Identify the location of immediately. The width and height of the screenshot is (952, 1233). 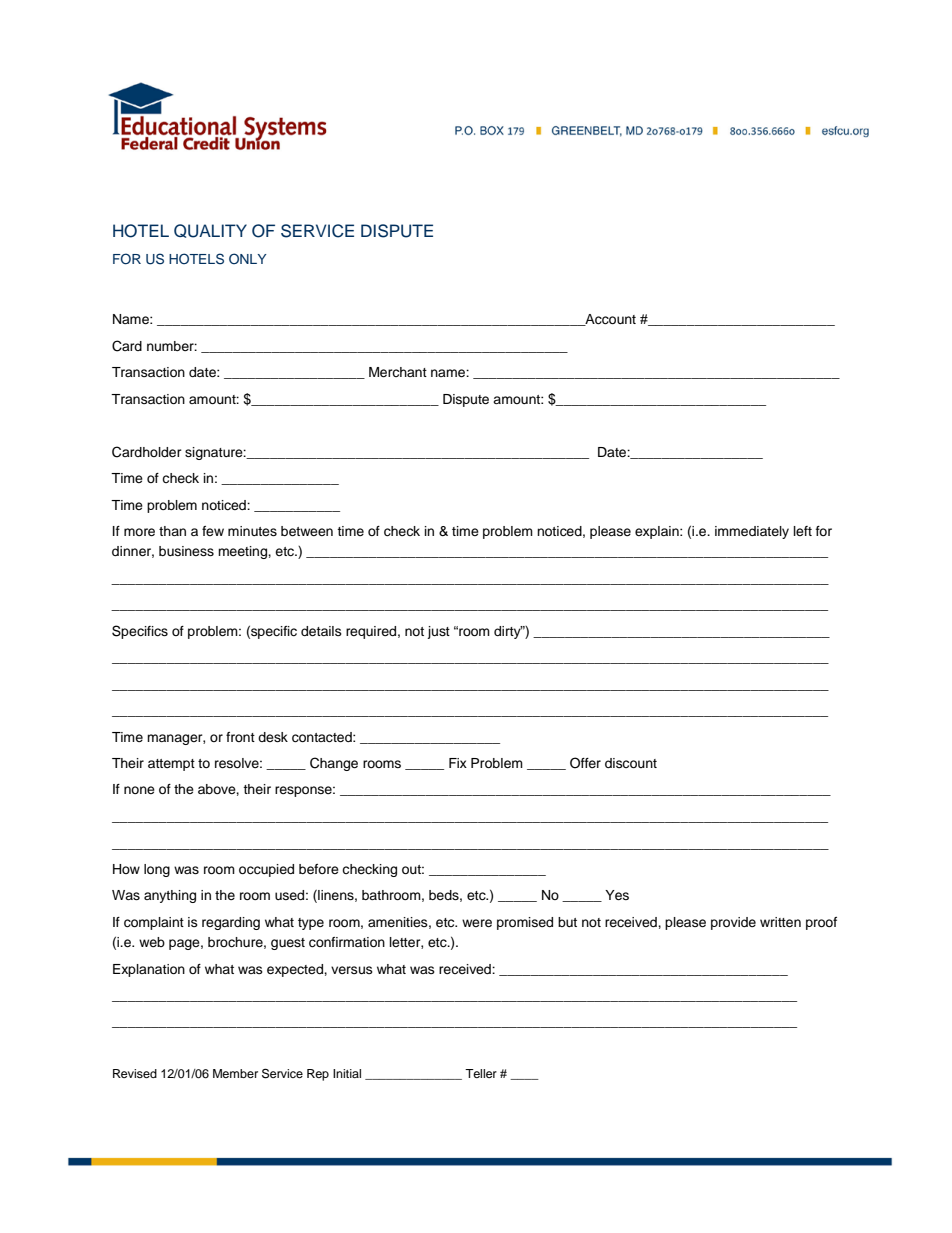
(752, 532).
